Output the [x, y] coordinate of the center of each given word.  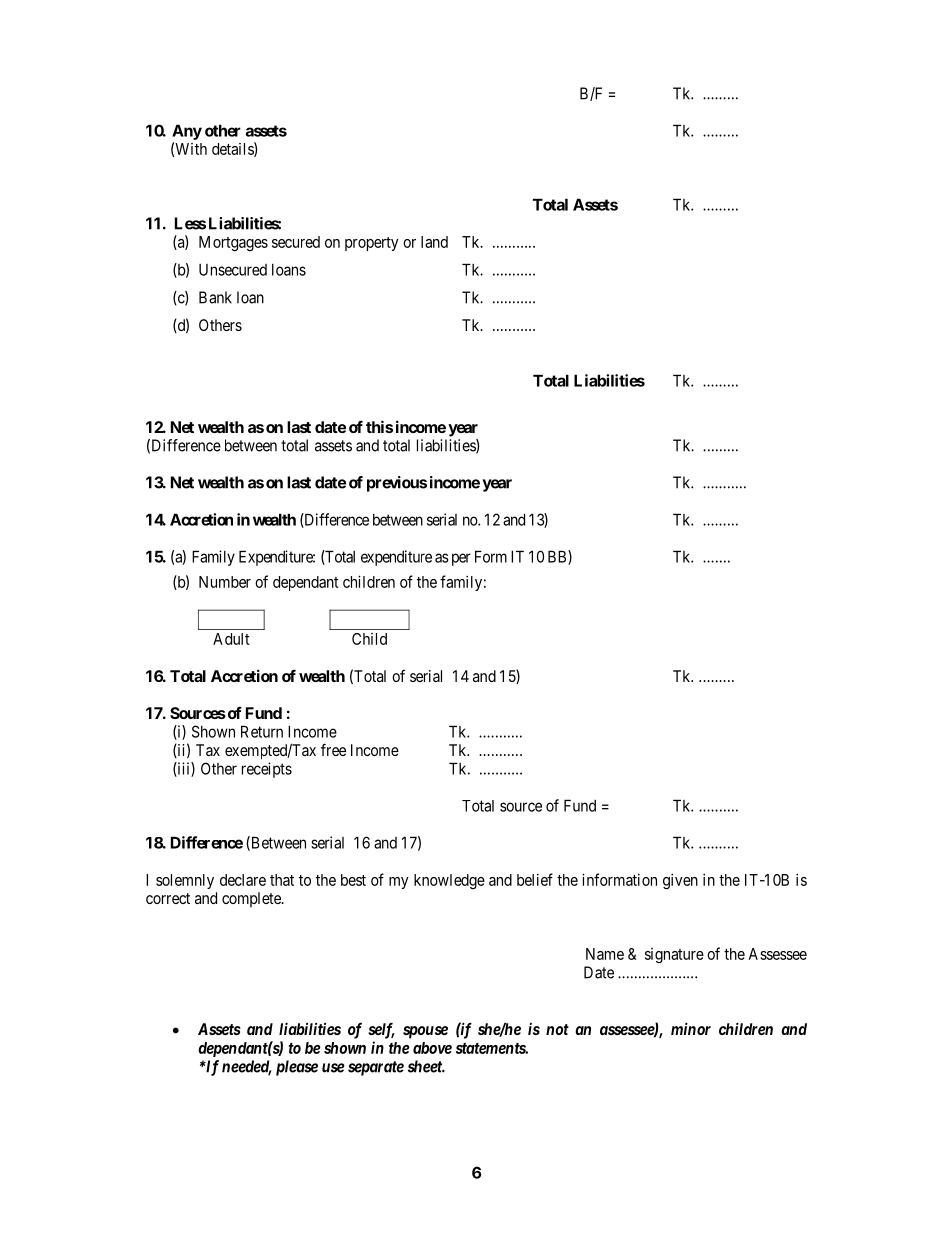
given [680, 881]
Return [262, 731]
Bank [215, 297]
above [432, 1048]
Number [225, 582]
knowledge [449, 881]
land [434, 242]
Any [187, 132]
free [333, 749]
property [372, 244]
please [297, 1068]
